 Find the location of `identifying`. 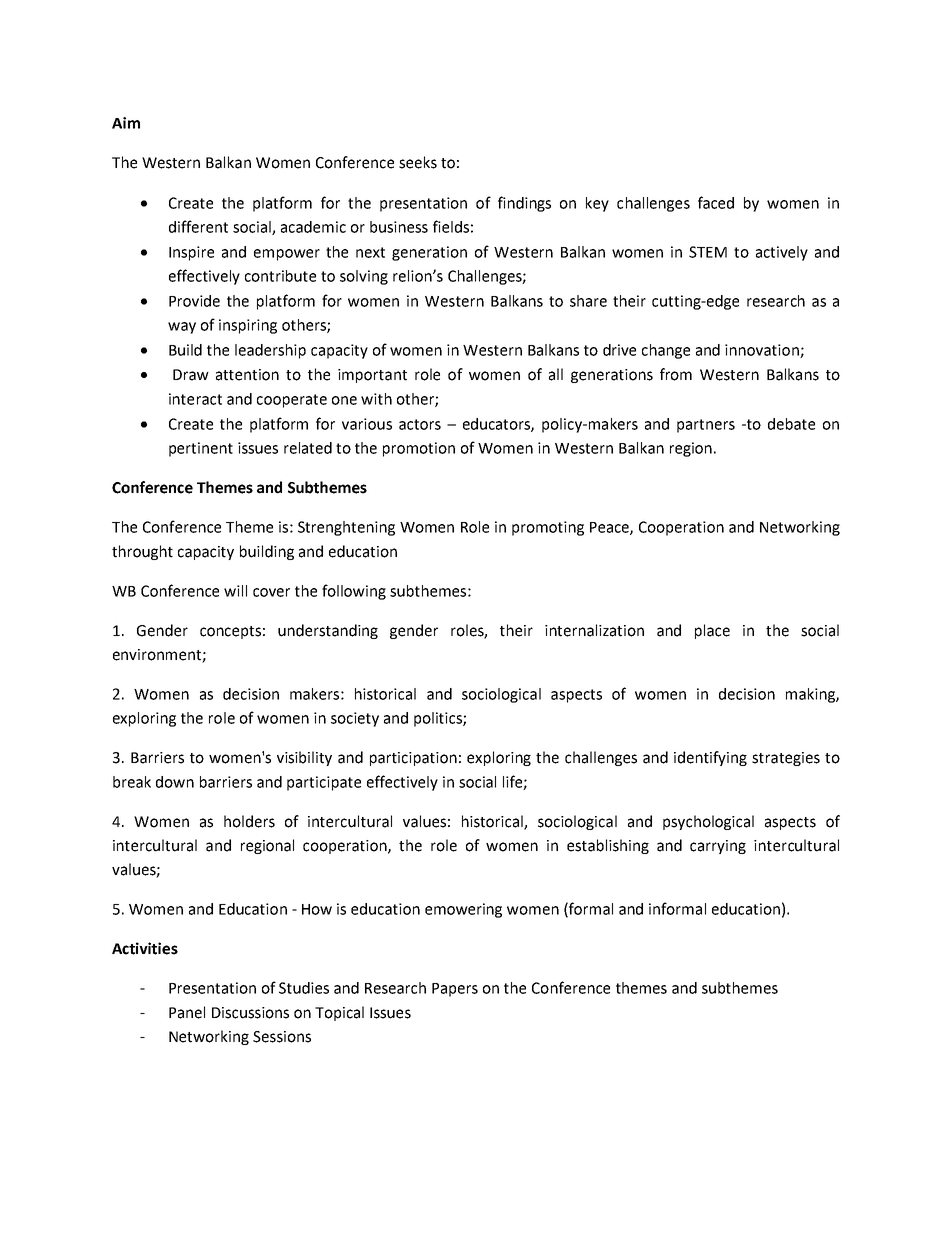

identifying is located at coordinates (710, 758).
